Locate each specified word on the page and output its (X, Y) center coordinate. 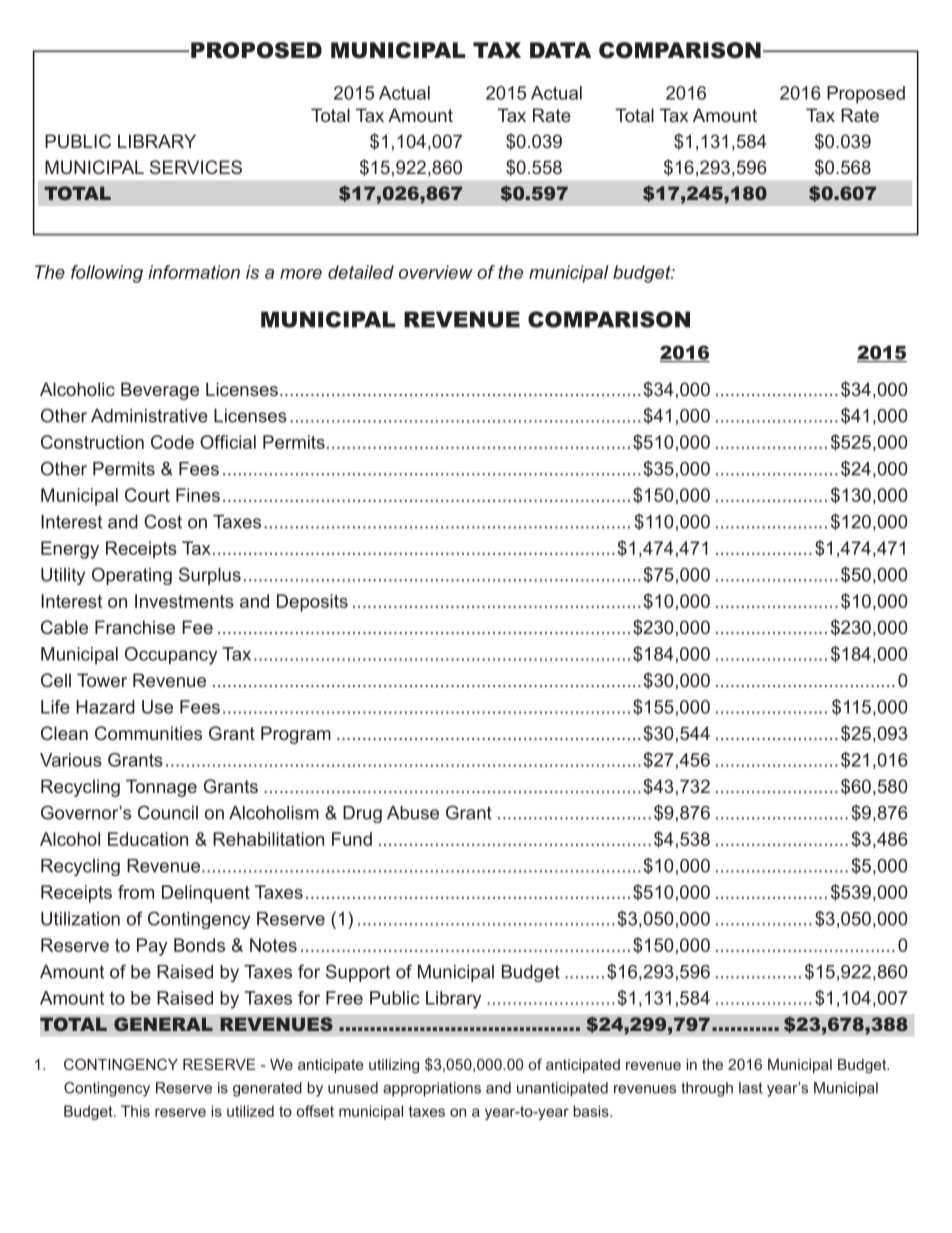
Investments (184, 601)
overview (436, 272)
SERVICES (196, 167)
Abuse (413, 813)
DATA (560, 50)
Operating (132, 576)
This (135, 1111)
